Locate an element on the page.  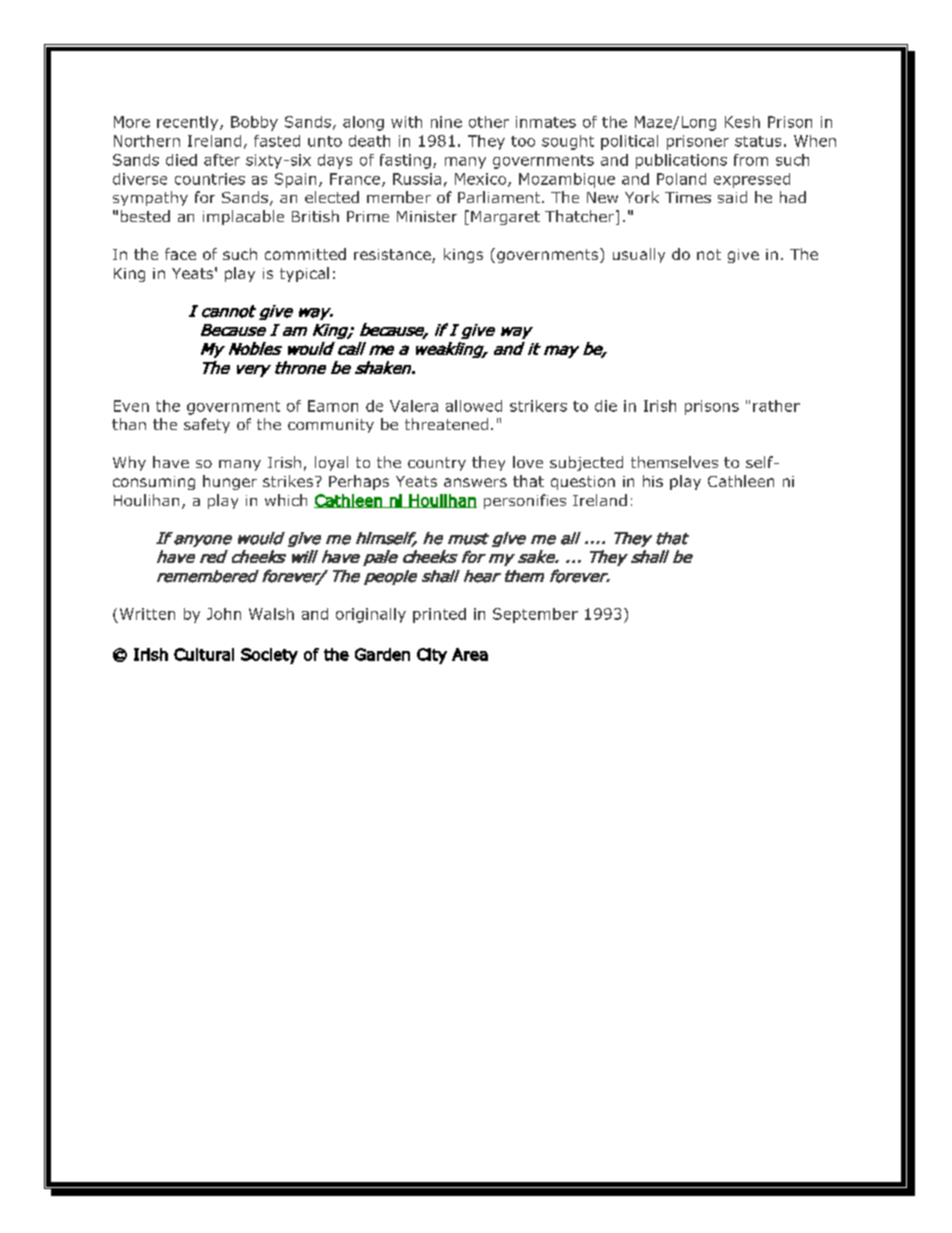
resistance is located at coordinates (393, 256).
